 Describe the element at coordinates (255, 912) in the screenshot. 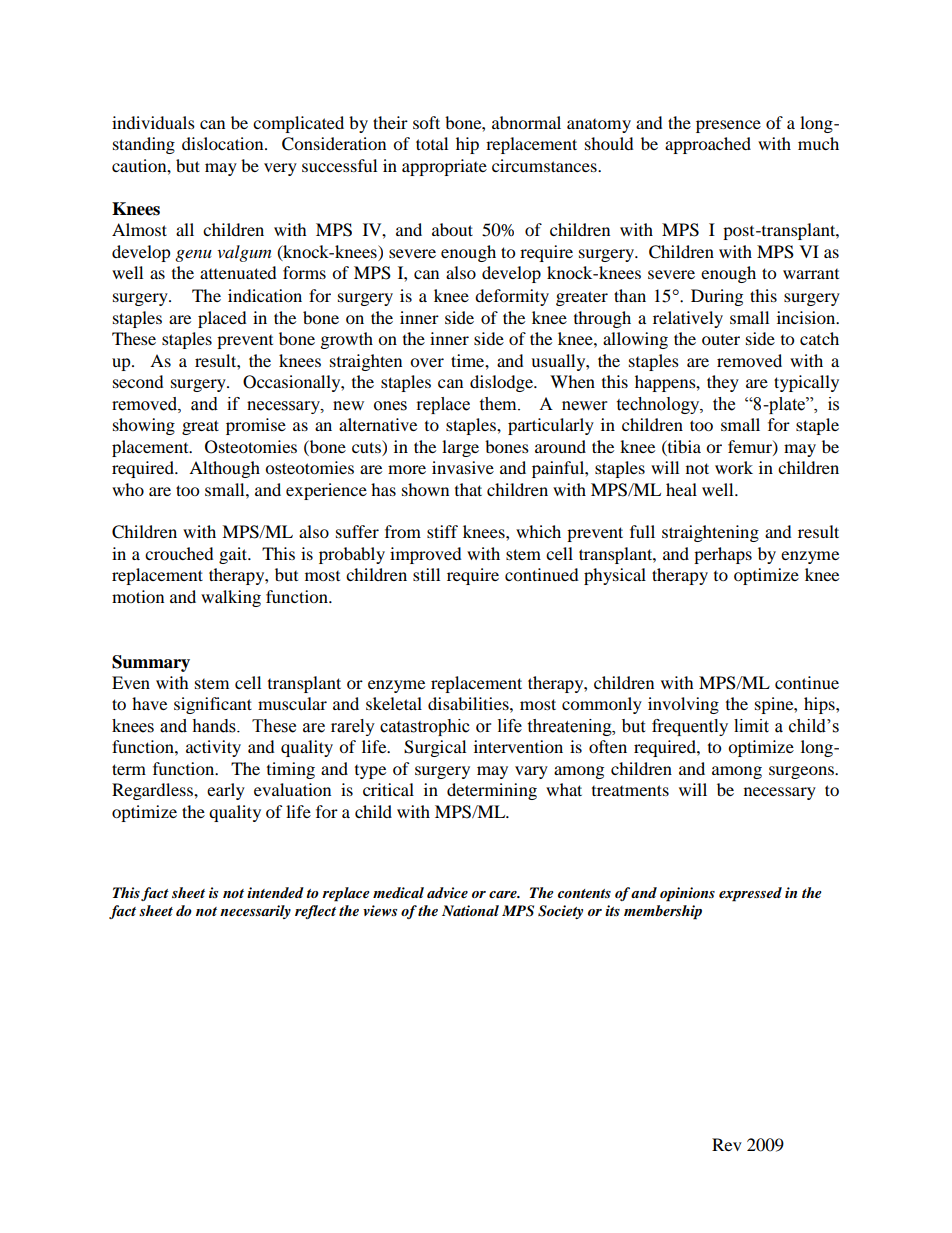

I see `necessarily` at that location.
